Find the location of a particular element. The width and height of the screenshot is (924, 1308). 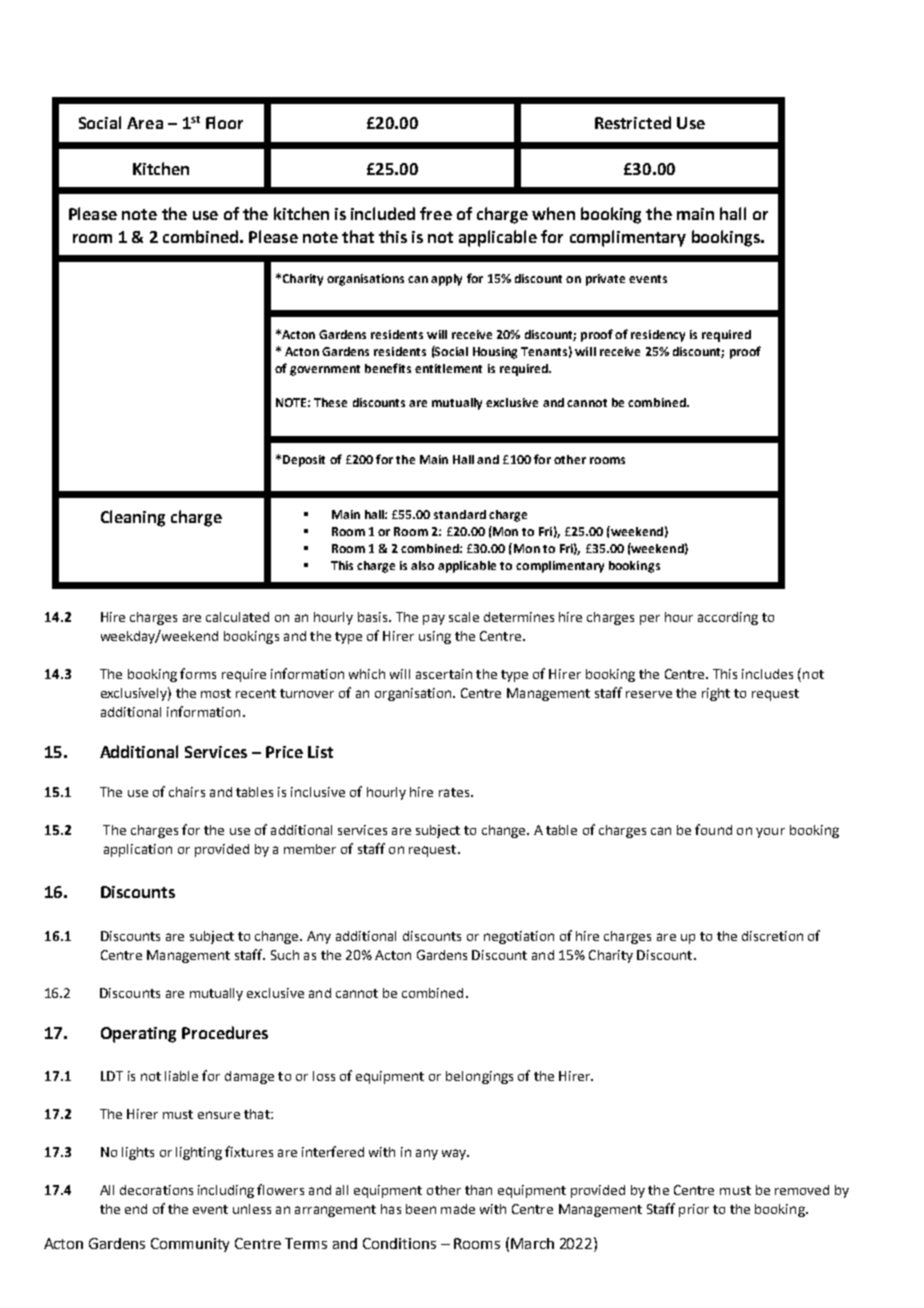

including is located at coordinates (226, 1191).
